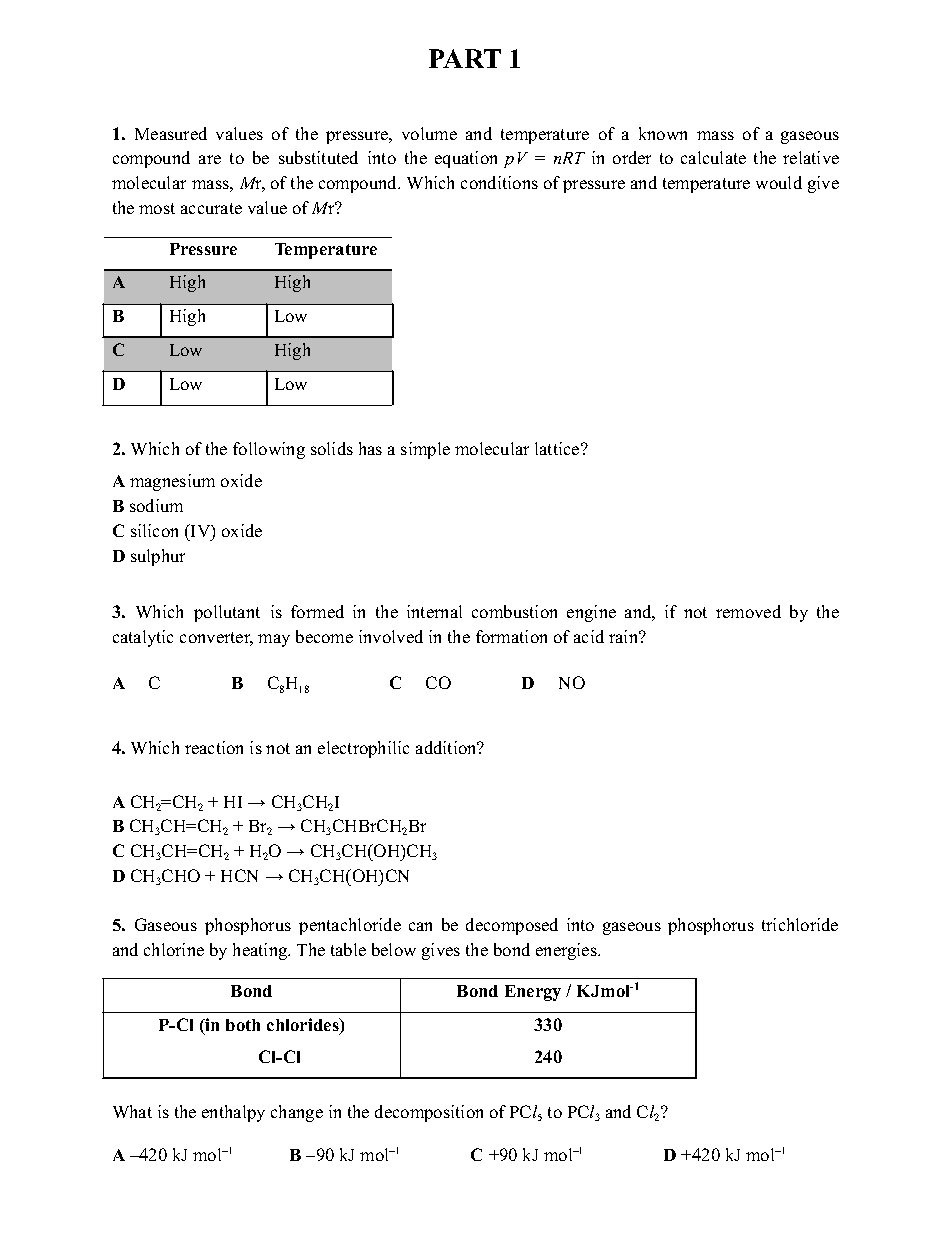 This screenshot has height=1233, width=952. Describe the element at coordinates (227, 613) in the screenshot. I see `pollutant` at that location.
